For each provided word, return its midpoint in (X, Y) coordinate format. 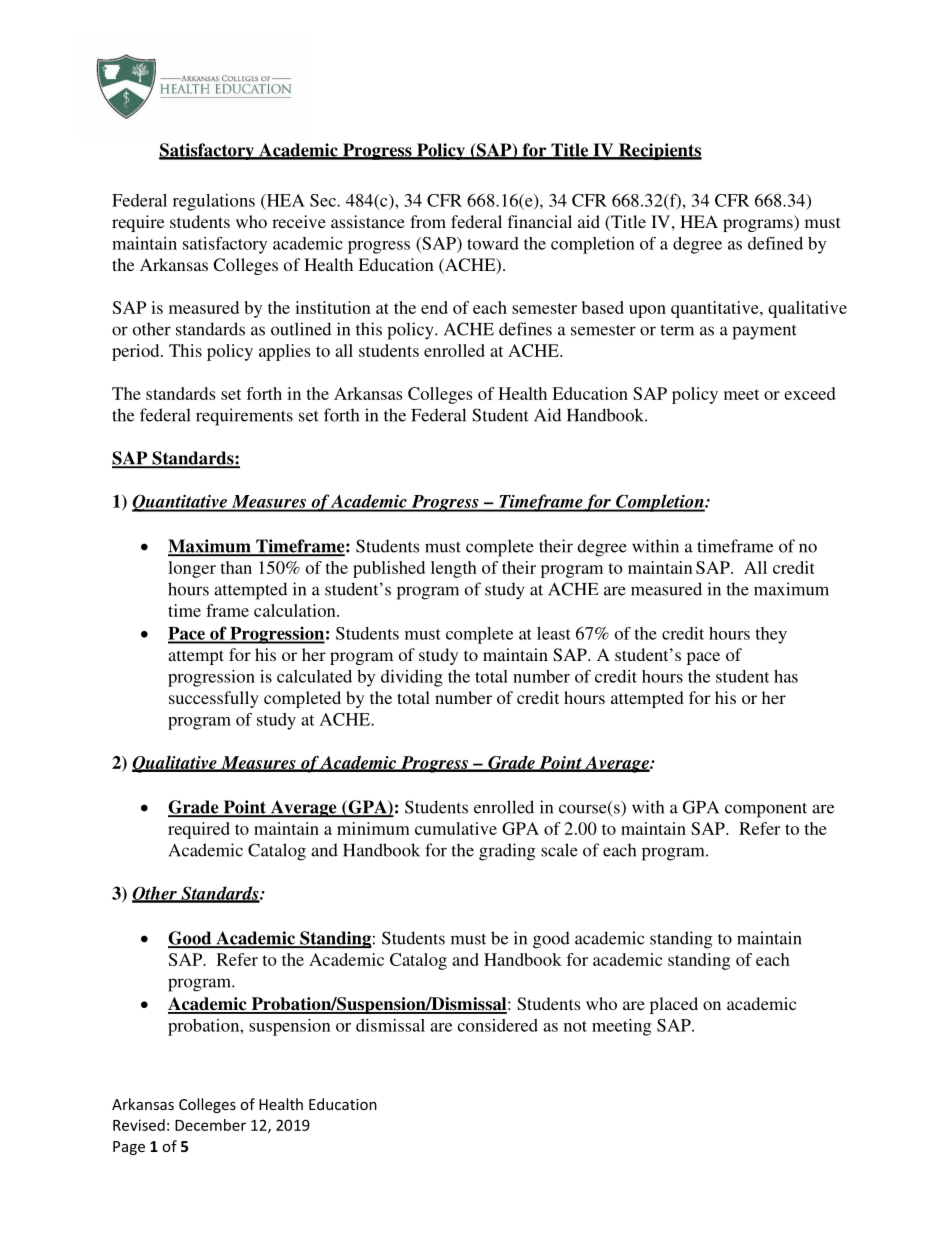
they (771, 635)
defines (525, 329)
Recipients (659, 151)
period (137, 352)
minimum (373, 828)
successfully (214, 699)
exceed (810, 393)
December (210, 1125)
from (428, 221)
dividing (412, 678)
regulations (214, 202)
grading (507, 852)
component (766, 810)
